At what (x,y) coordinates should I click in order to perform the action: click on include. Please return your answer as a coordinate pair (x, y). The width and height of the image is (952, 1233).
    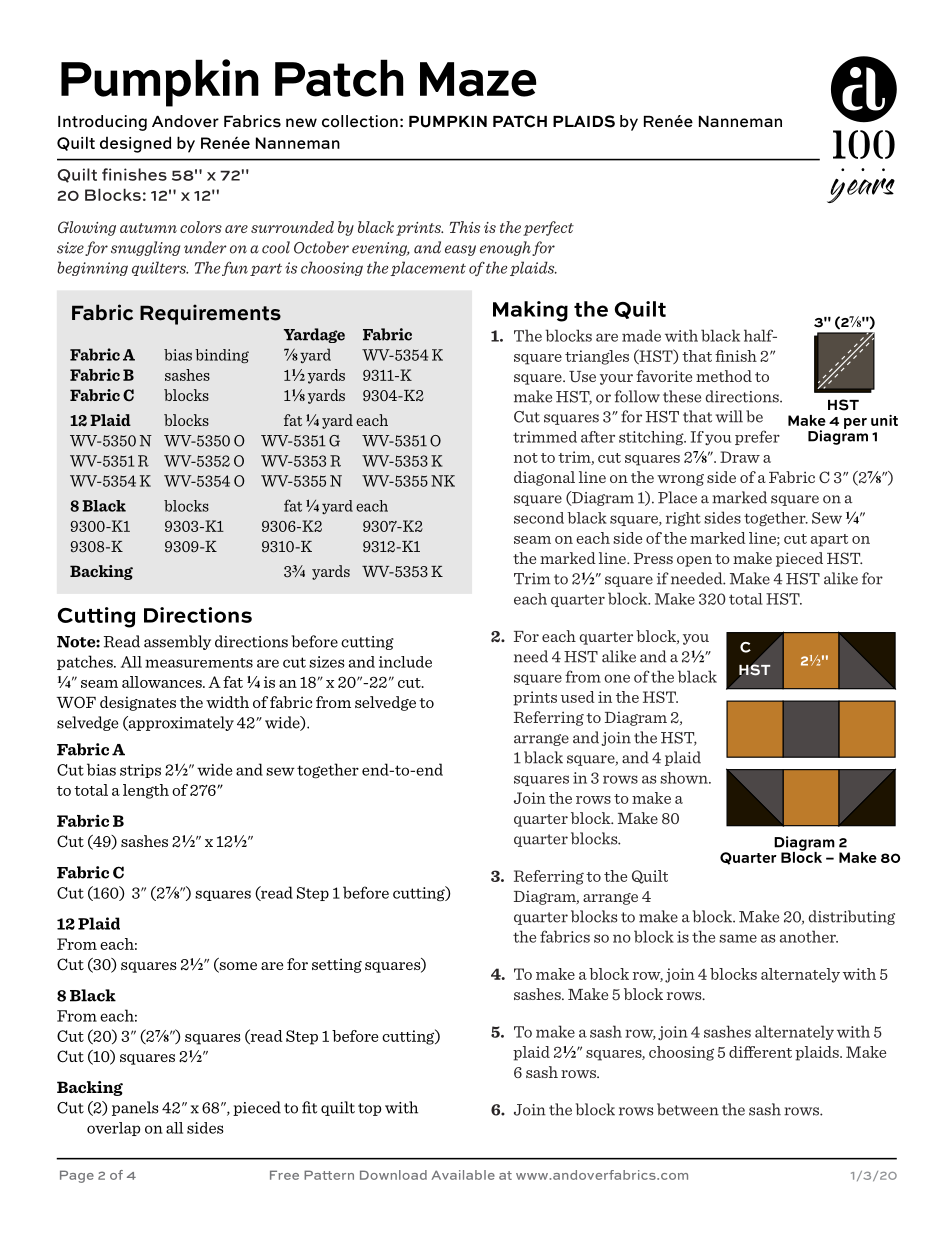
    Looking at the image, I should click on (405, 662).
